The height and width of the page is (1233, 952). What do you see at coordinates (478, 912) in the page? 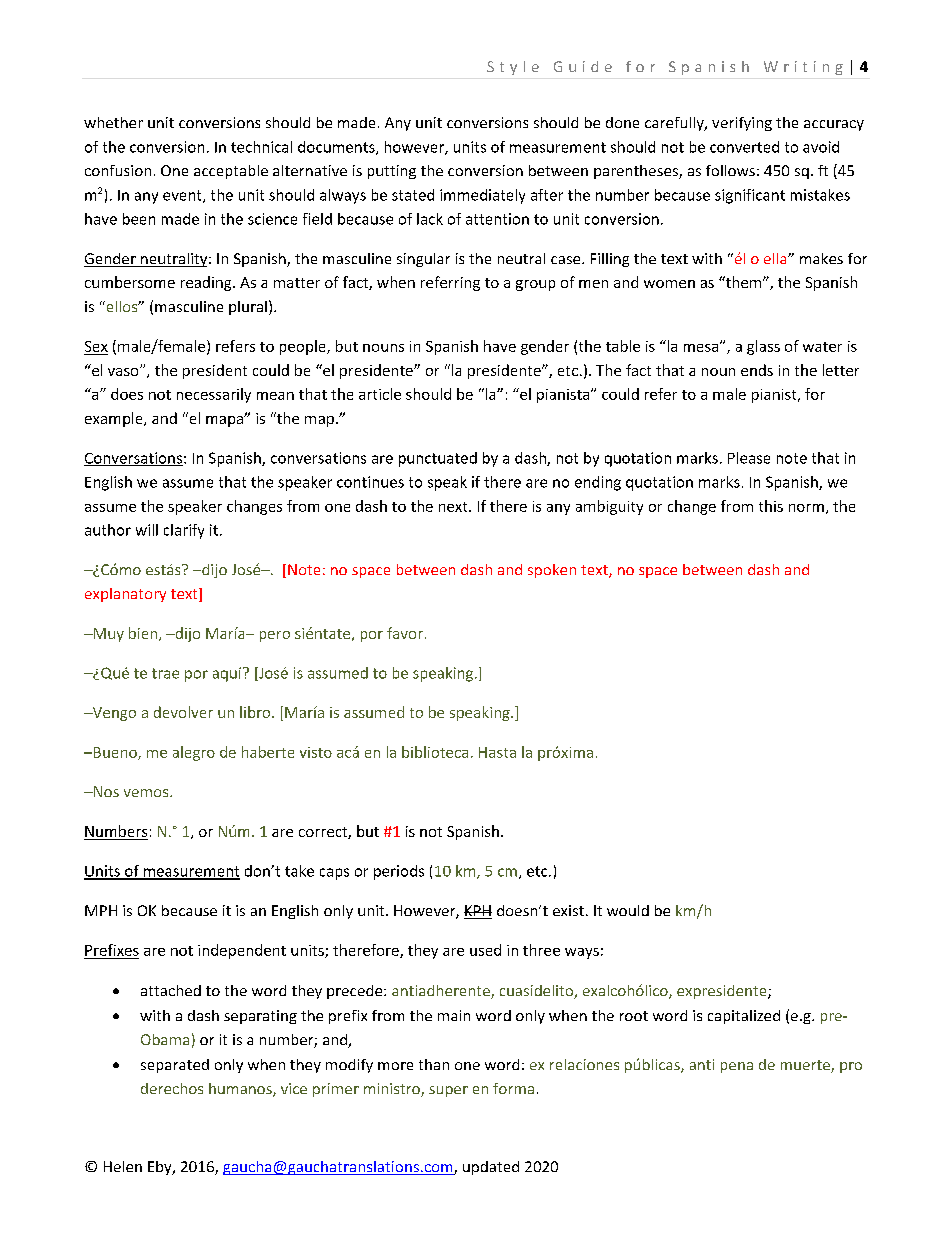
I see `KPH` at bounding box center [478, 912].
